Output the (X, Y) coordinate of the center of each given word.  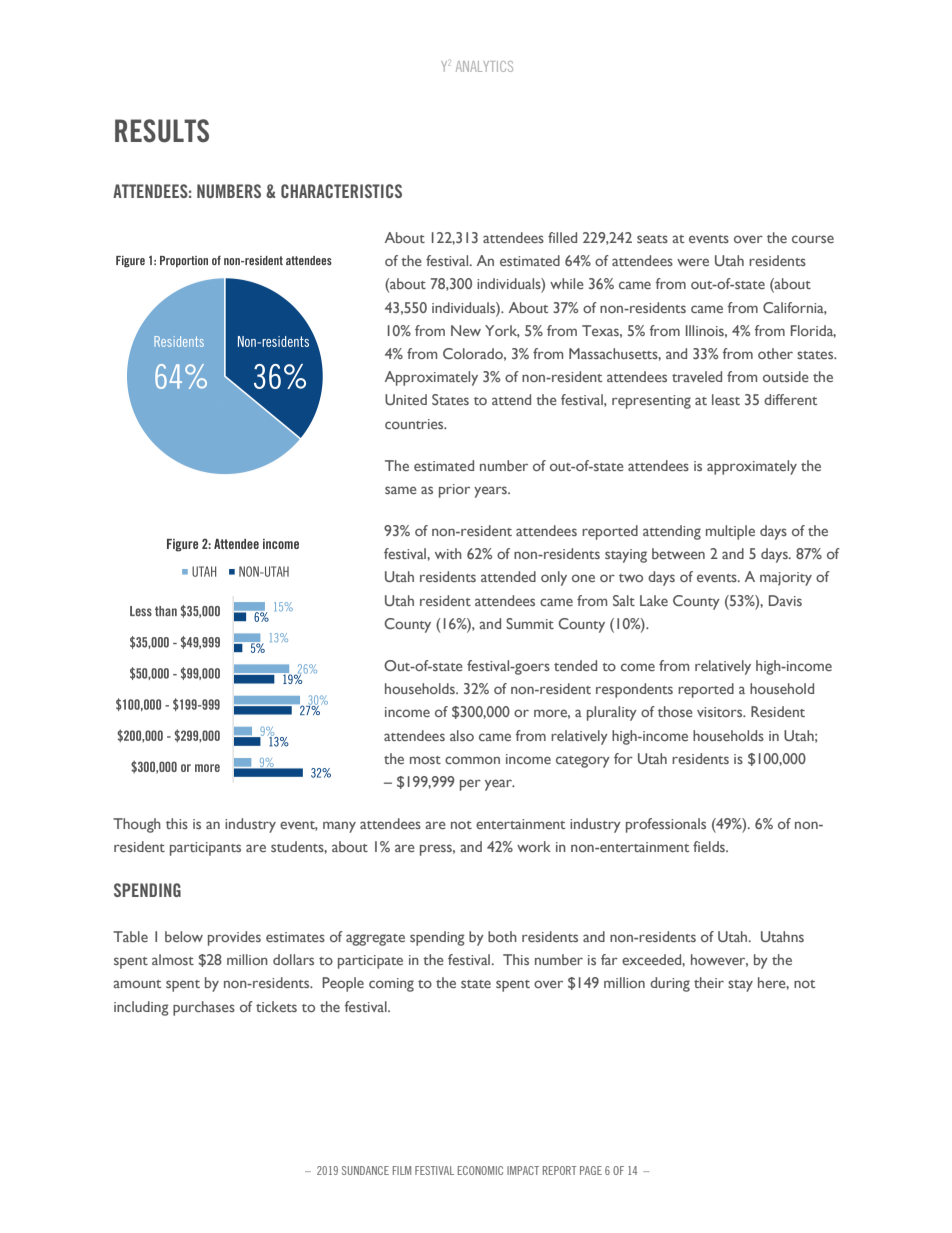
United (406, 399)
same (401, 490)
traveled (697, 376)
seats (652, 239)
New (466, 330)
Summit (530, 623)
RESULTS (162, 131)
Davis (785, 600)
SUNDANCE (365, 1170)
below (184, 936)
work (534, 846)
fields (710, 846)
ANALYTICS (484, 66)
